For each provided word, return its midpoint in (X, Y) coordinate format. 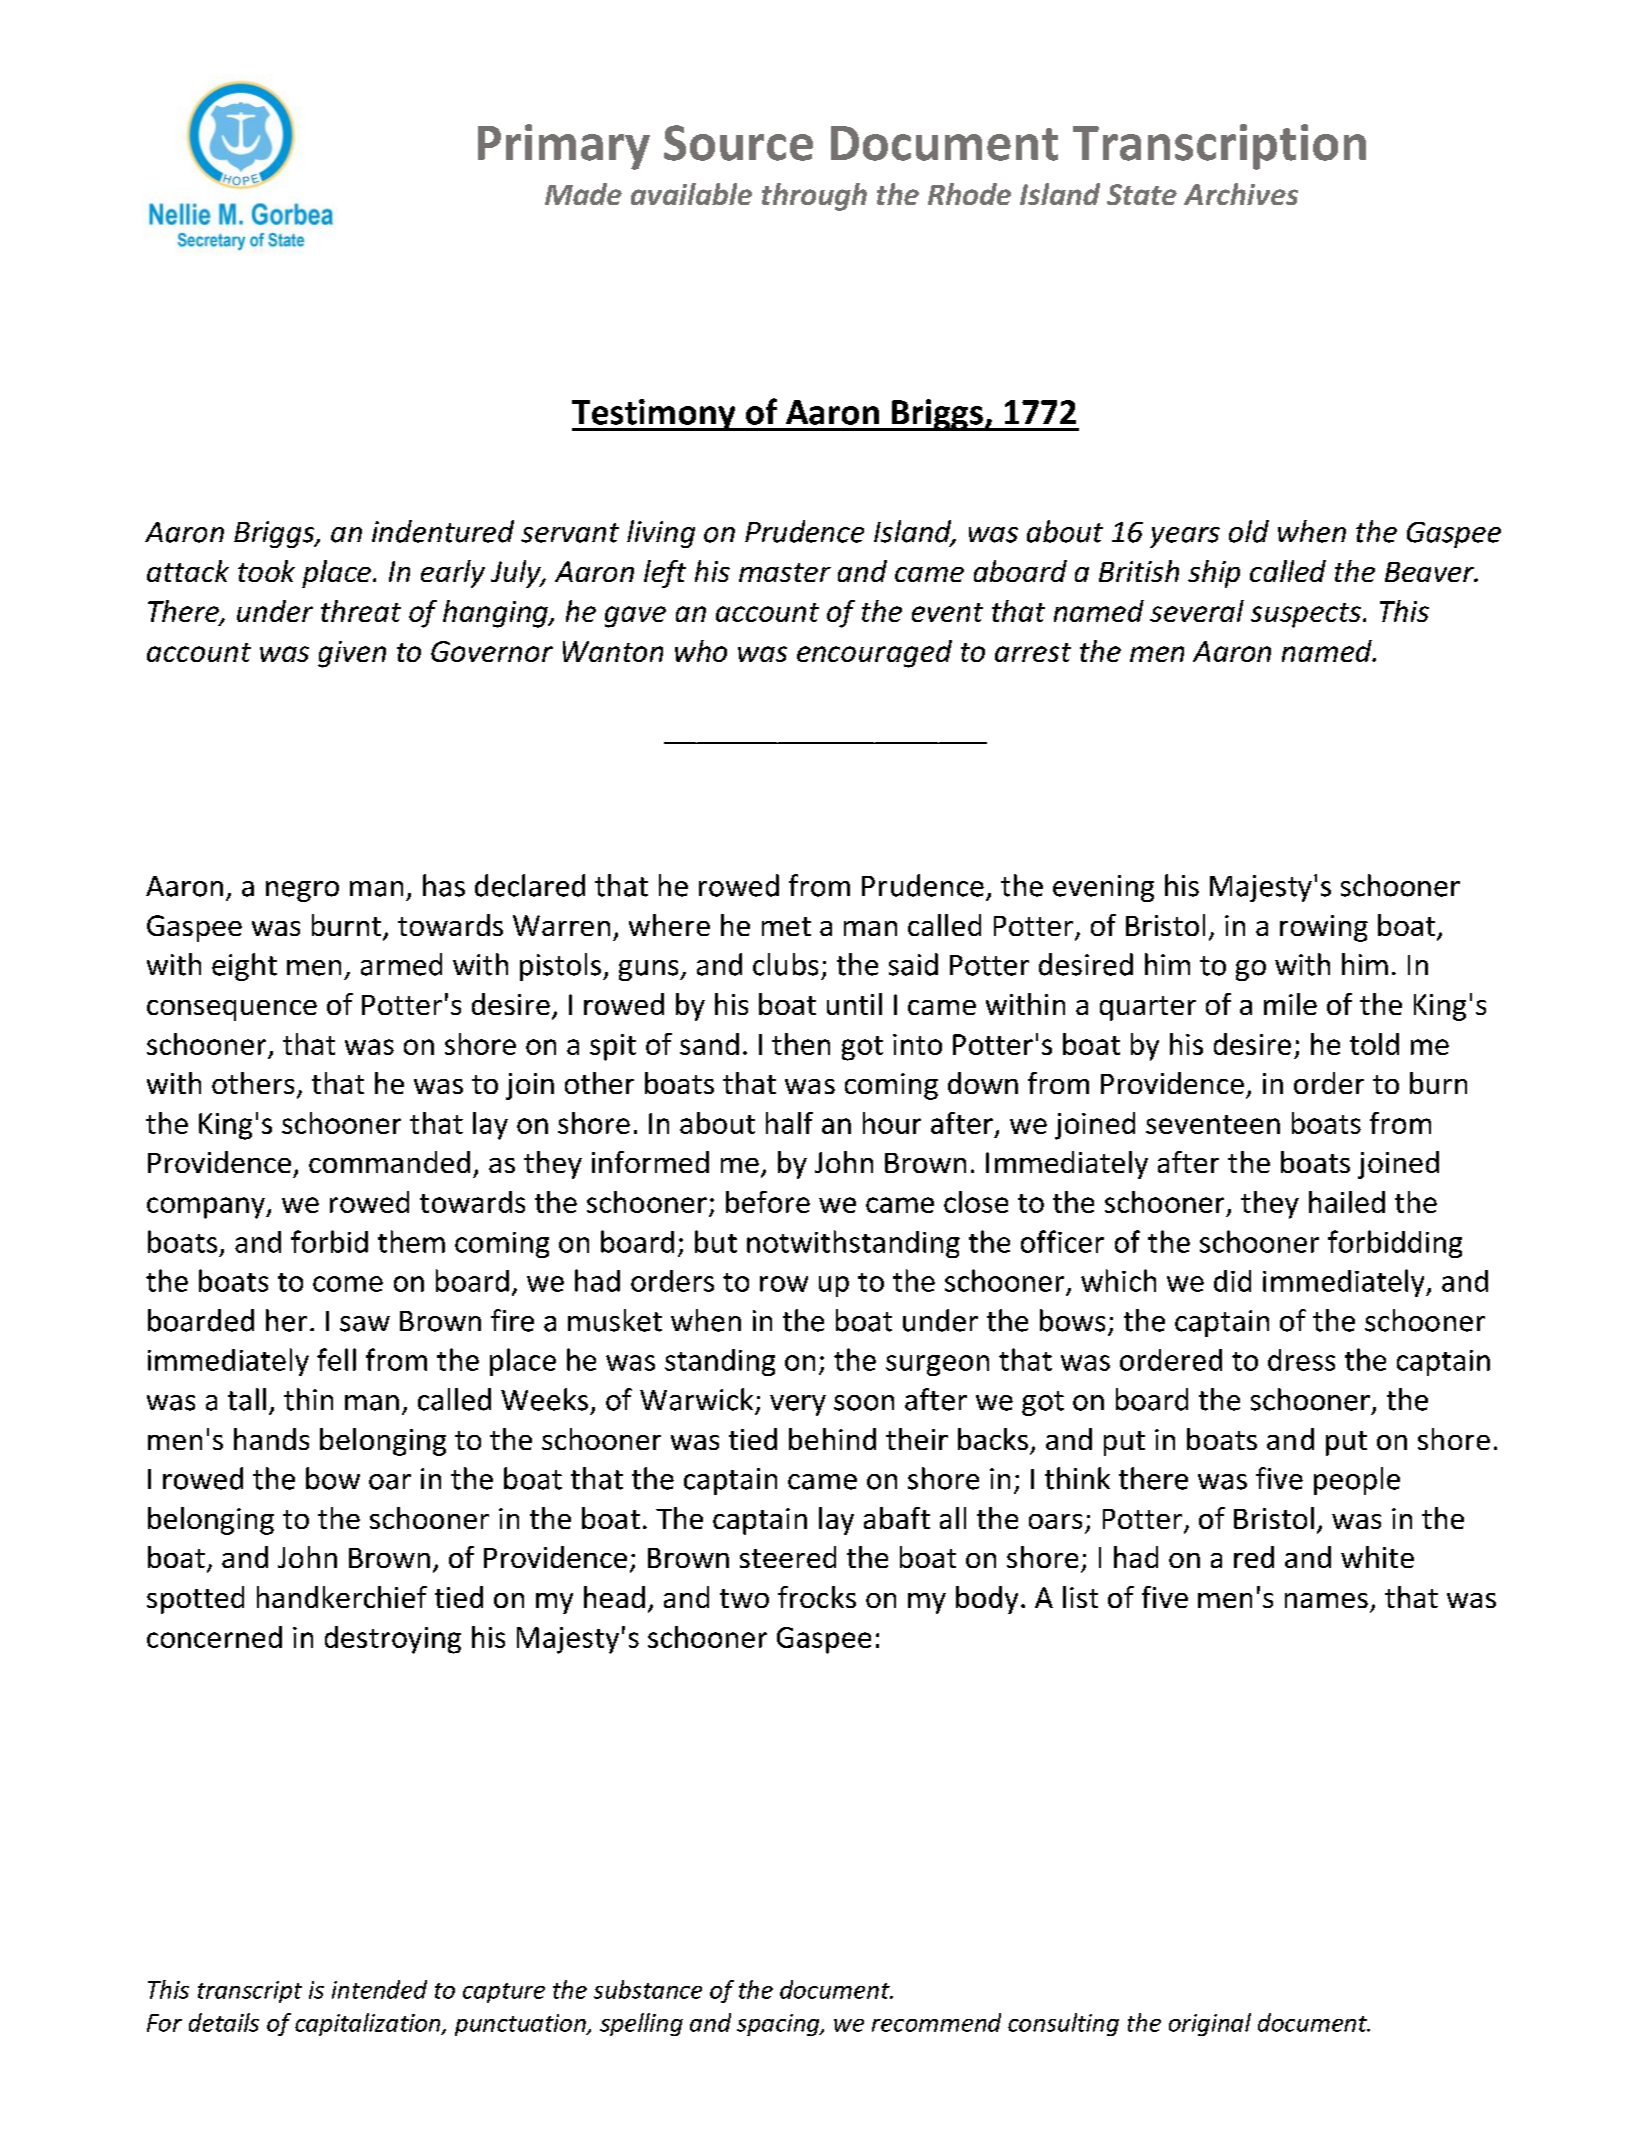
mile (1290, 1004)
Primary (564, 147)
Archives (1241, 194)
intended (379, 1989)
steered (788, 1557)
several (1197, 611)
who (701, 651)
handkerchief (342, 1597)
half (789, 1123)
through (814, 197)
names (1326, 1600)
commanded (389, 1162)
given (352, 654)
